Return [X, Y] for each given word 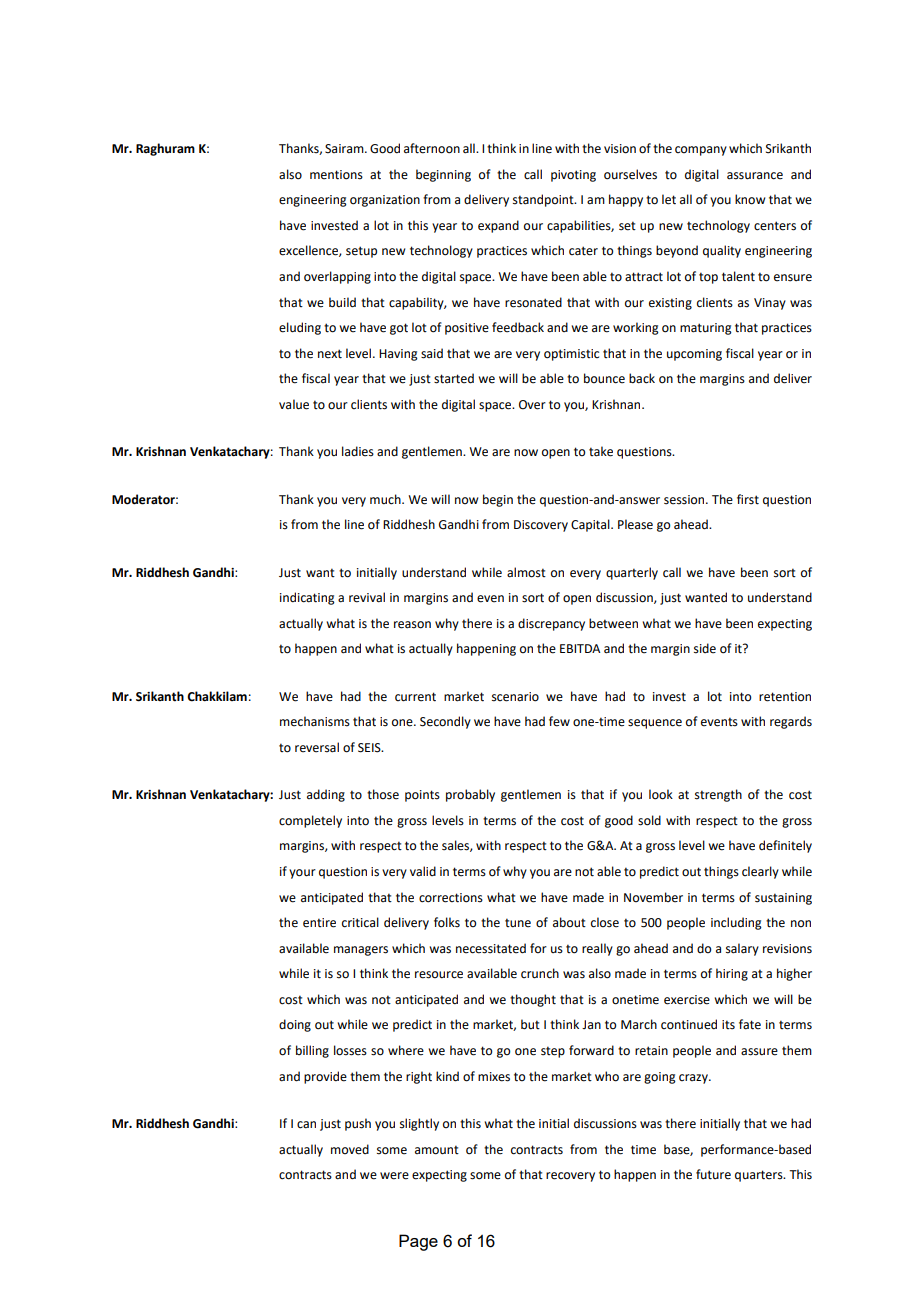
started [454, 378]
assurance [755, 176]
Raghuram [165, 149]
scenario [515, 697]
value [294, 404]
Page [418, 1242]
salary [742, 949]
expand [498, 226]
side [705, 648]
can [306, 1125]
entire [319, 923]
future [713, 1174]
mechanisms [315, 721]
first [748, 499]
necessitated [491, 948]
